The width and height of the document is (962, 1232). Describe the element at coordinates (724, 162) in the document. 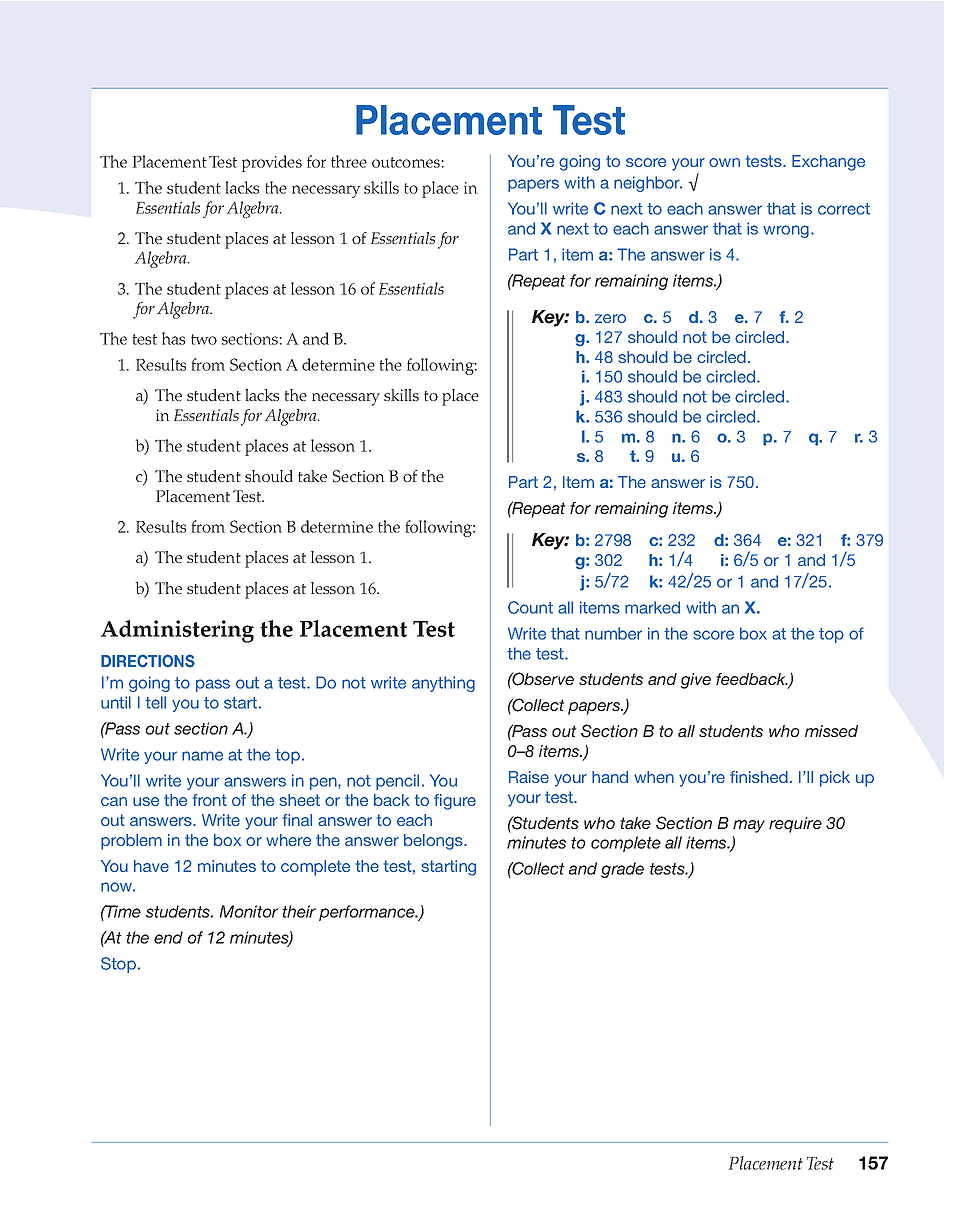

I see `own` at that location.
